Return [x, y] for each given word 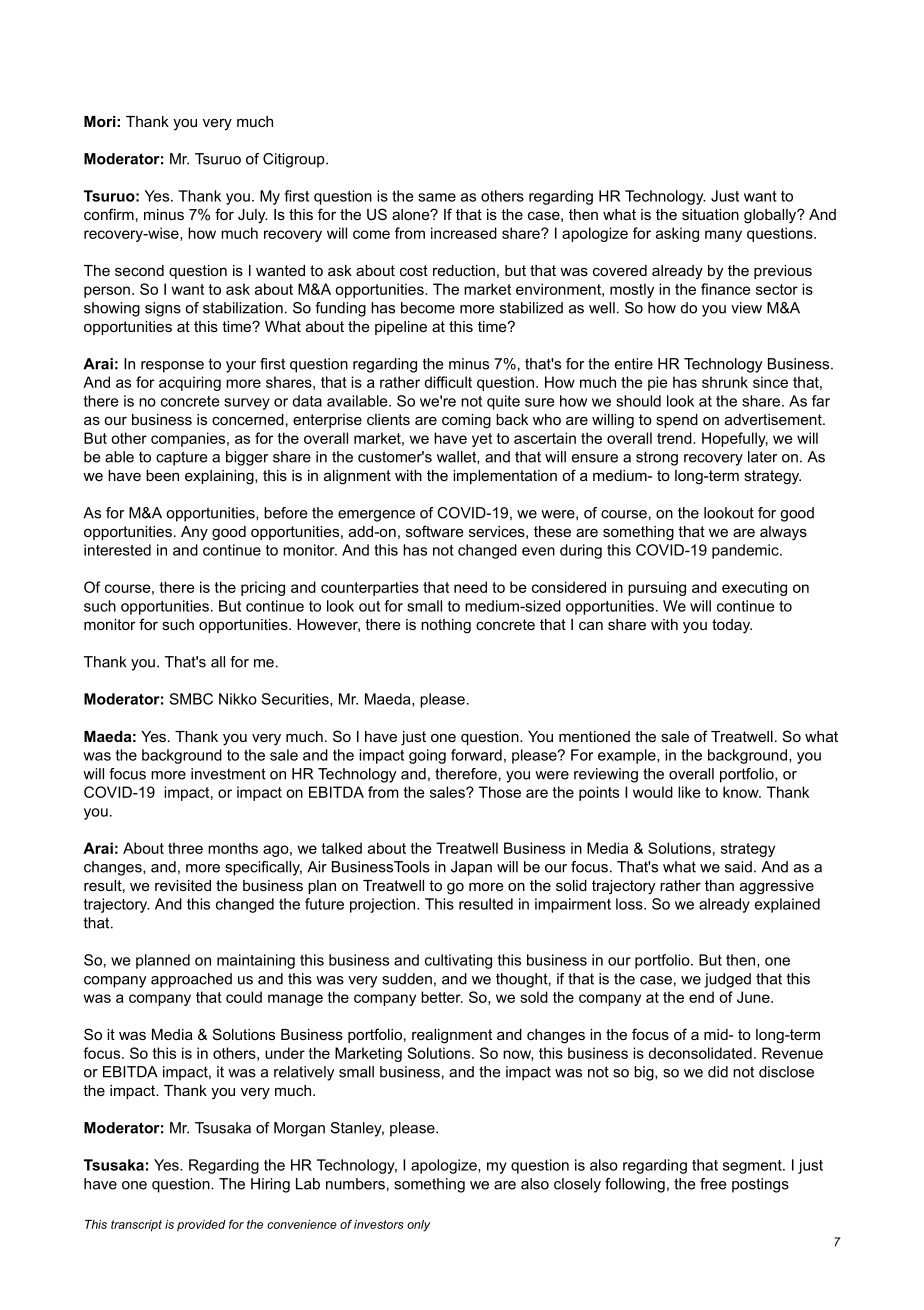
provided [201, 1225]
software [435, 531]
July [253, 216]
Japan [471, 868]
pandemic [746, 551]
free [713, 1184]
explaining [220, 477]
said [738, 867]
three [185, 848]
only [418, 1226]
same [437, 197]
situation [710, 214]
